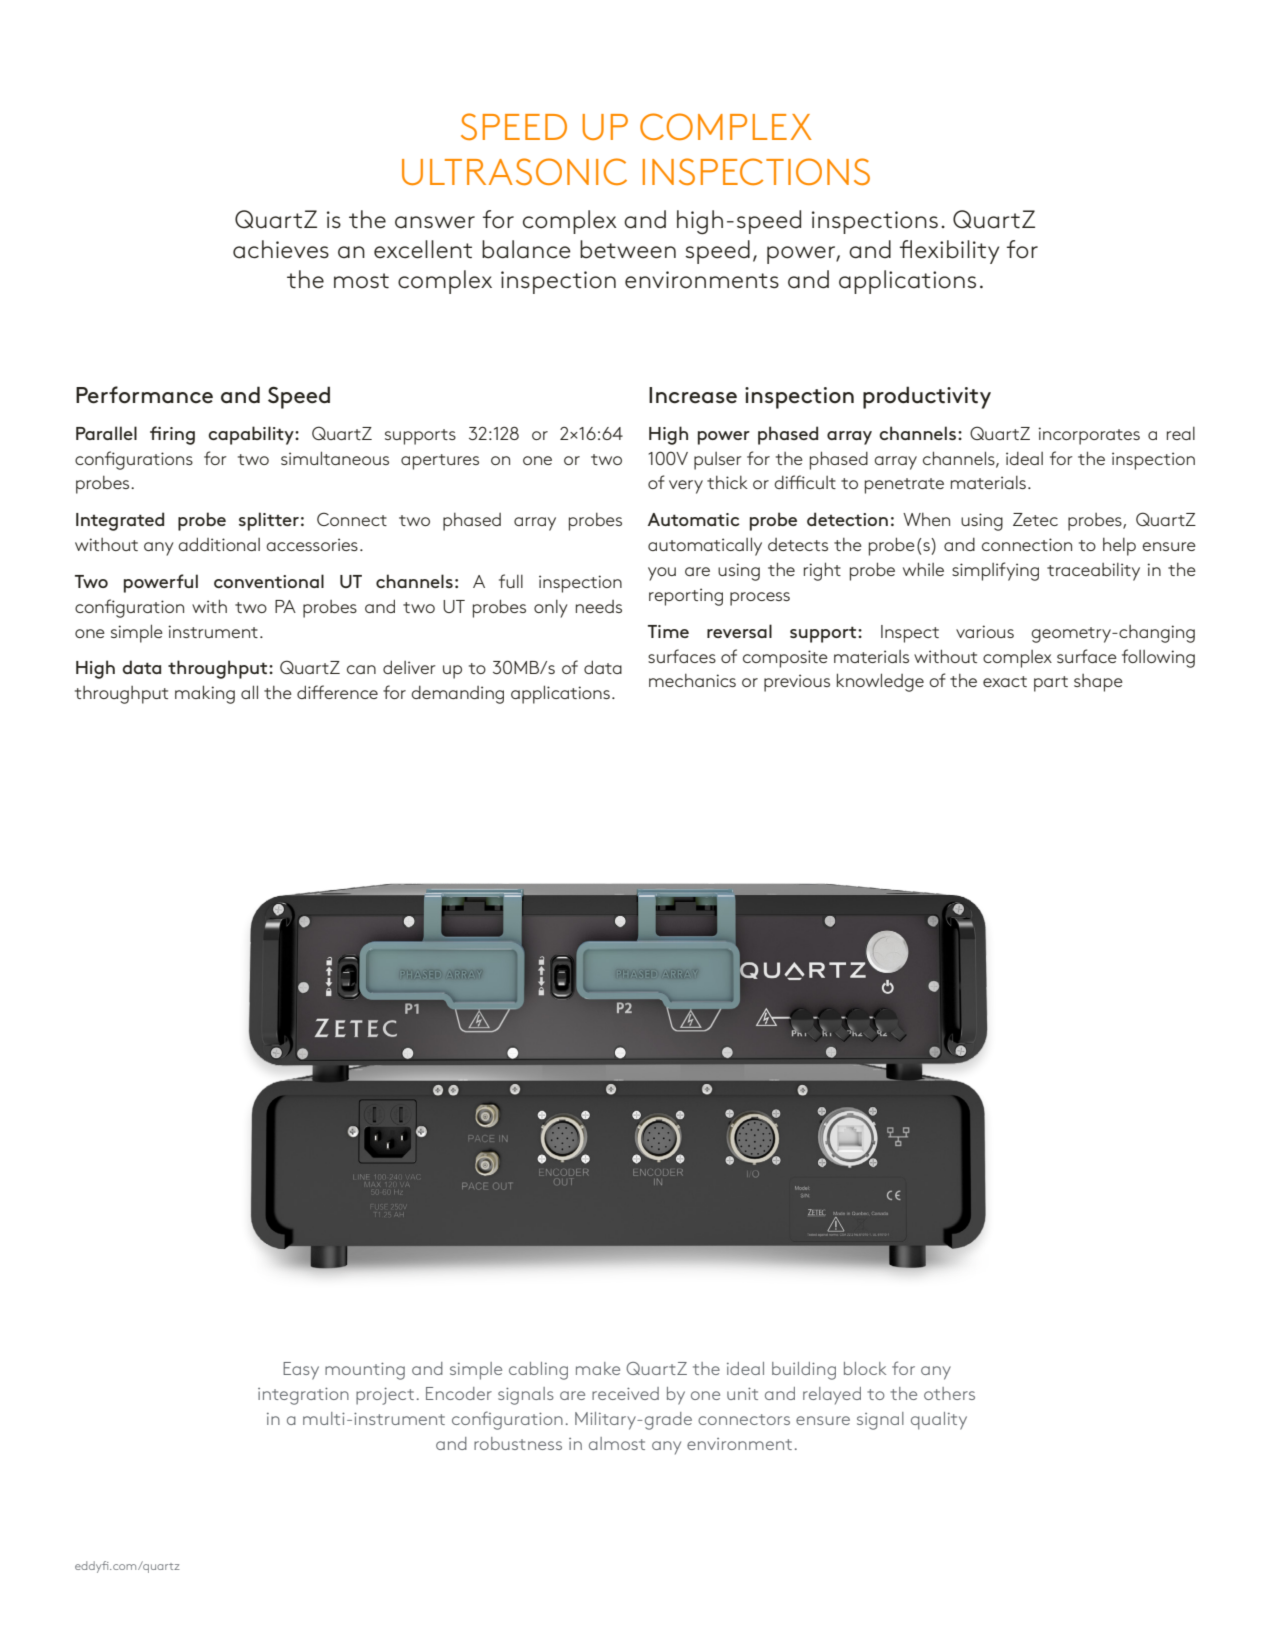 The image size is (1271, 1645). Describe the element at coordinates (1051, 684) in the screenshot. I see `part` at that location.
